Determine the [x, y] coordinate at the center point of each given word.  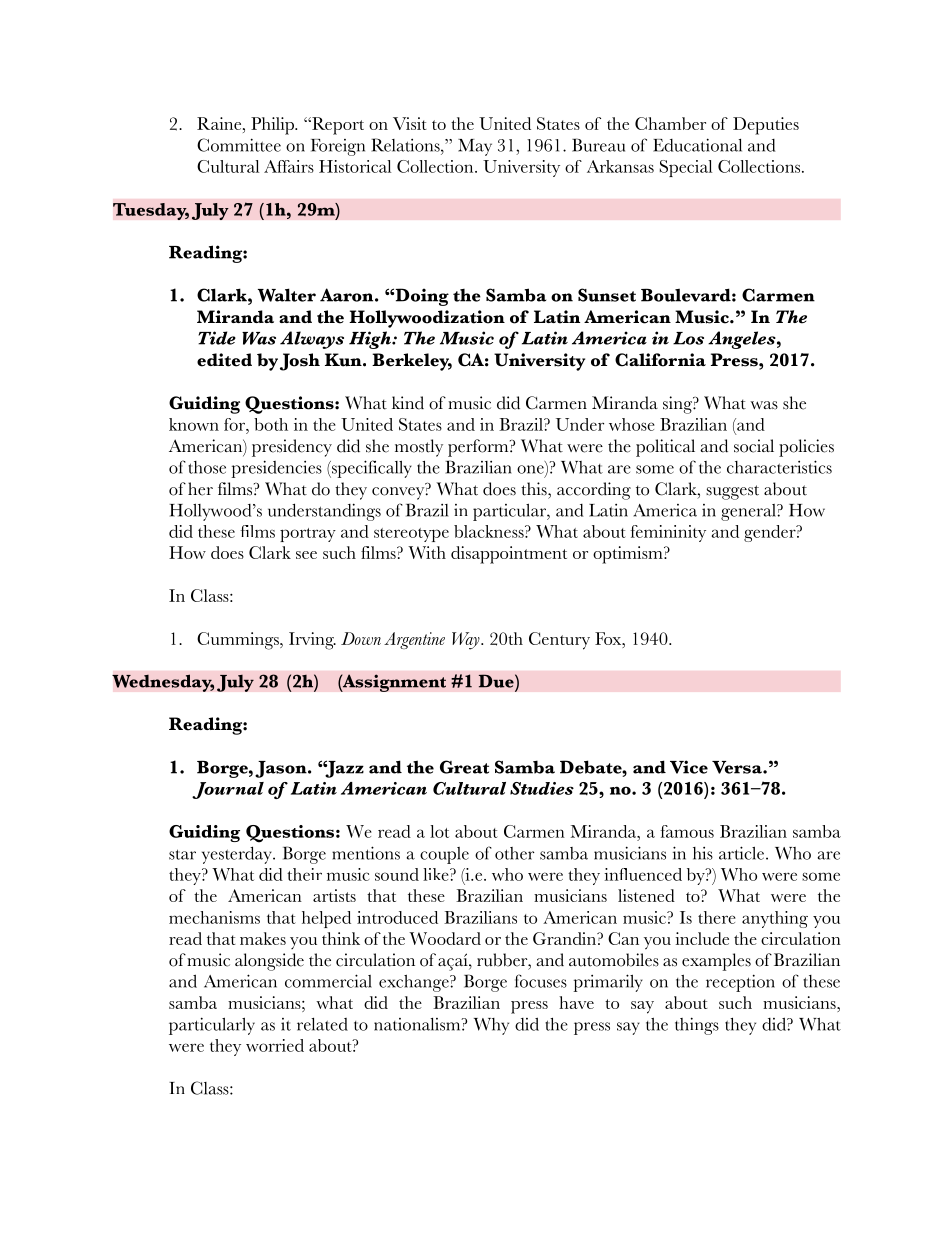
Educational [697, 145]
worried [275, 1045]
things [697, 1026]
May [475, 147]
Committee [239, 145]
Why [491, 1026]
